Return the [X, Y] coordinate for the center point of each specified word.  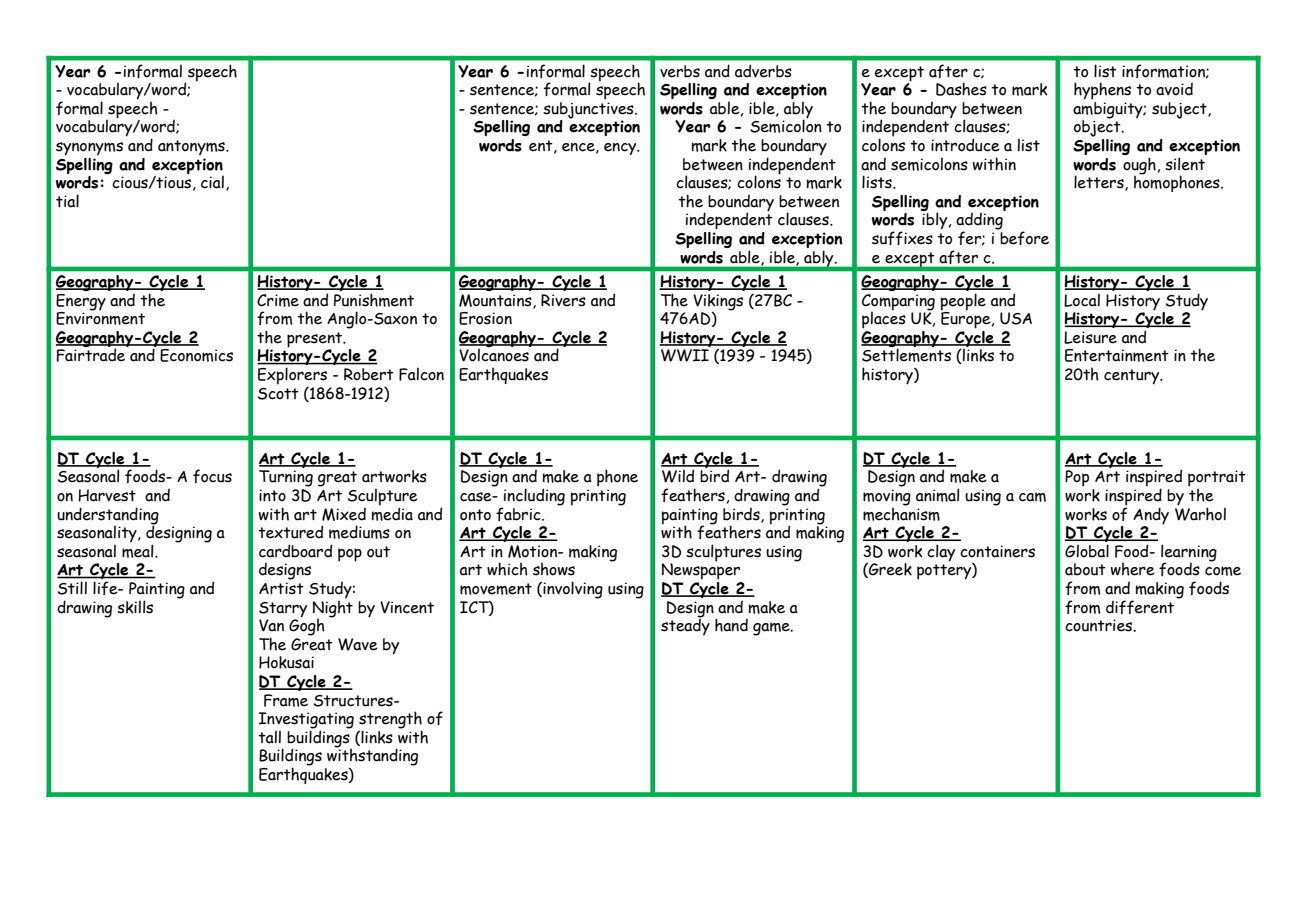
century [1133, 377]
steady [685, 625]
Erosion [485, 318]
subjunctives [589, 110]
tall [269, 737]
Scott [278, 394]
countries [1100, 625]
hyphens [1102, 91]
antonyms [192, 147]
